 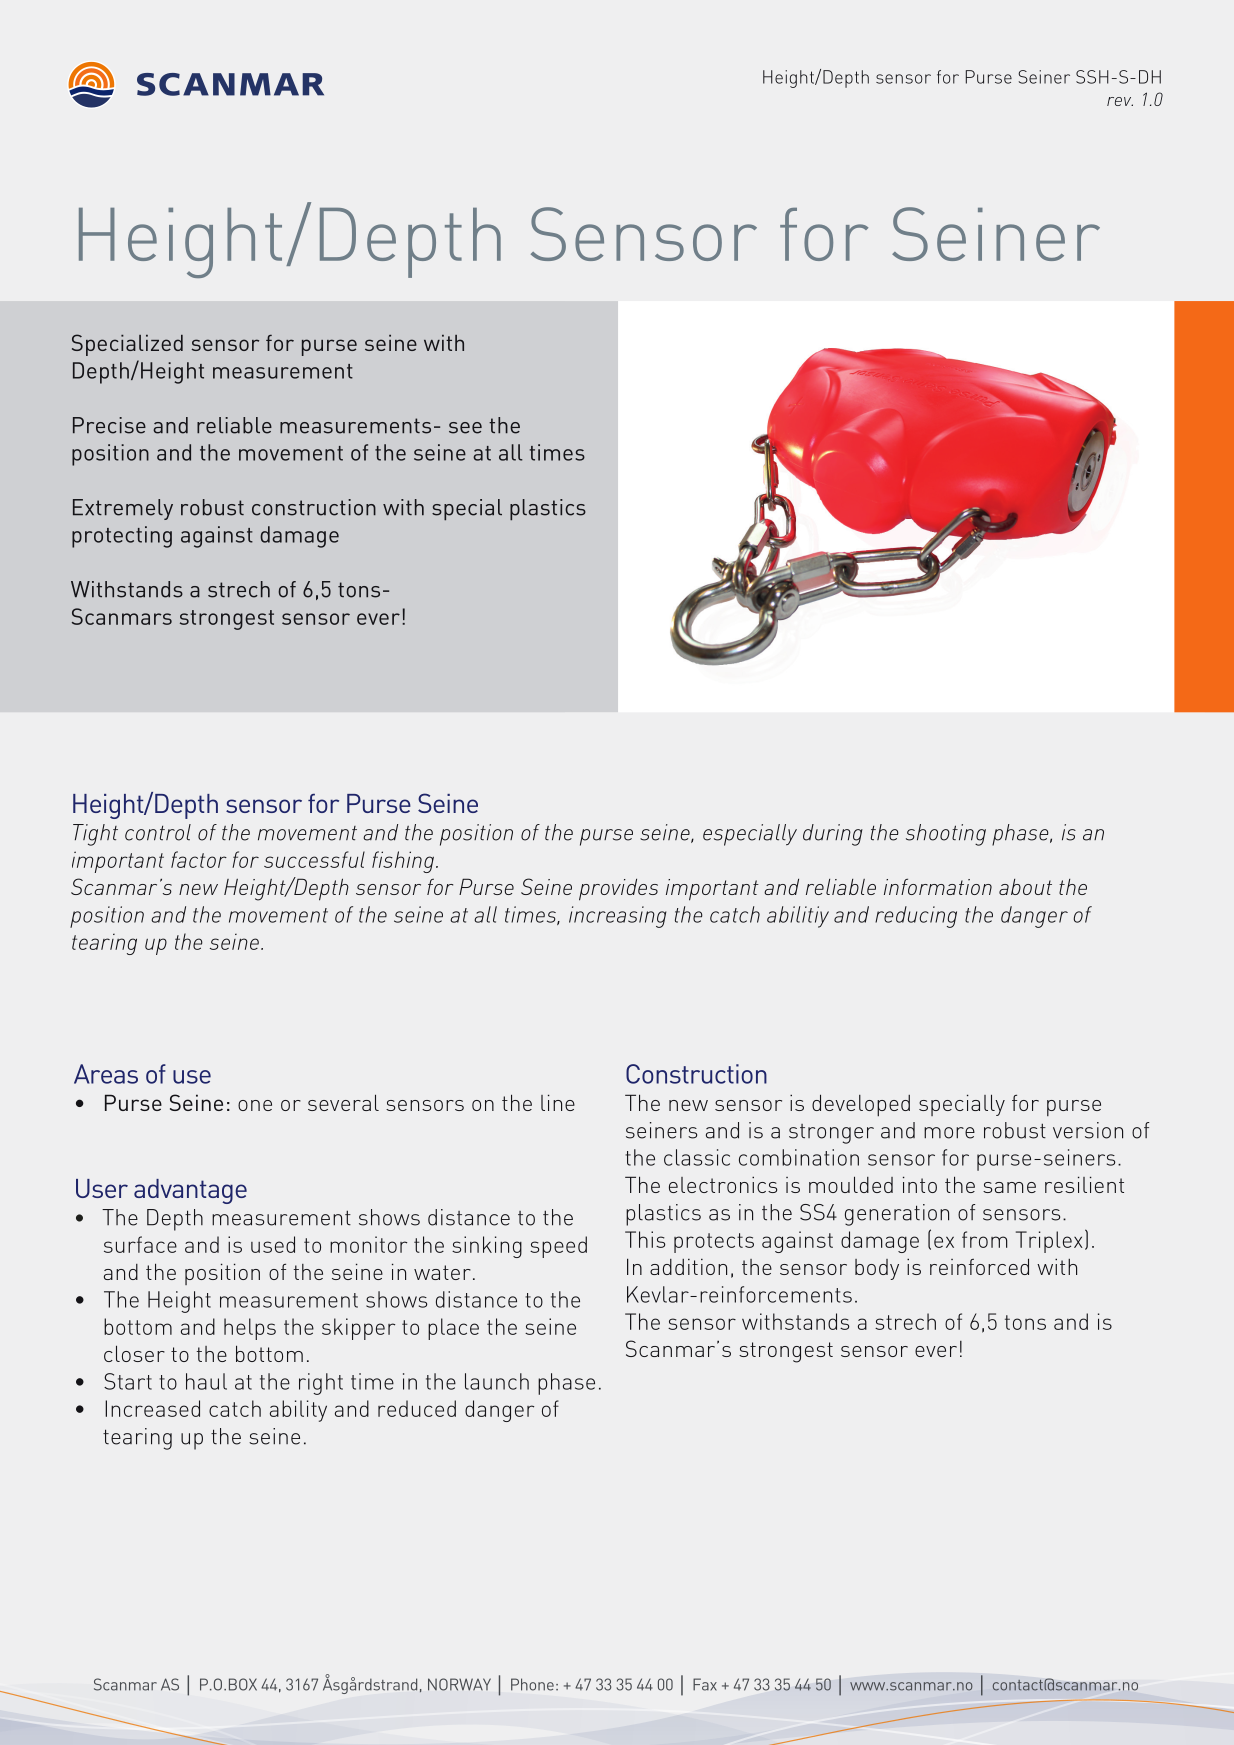 What do you see at coordinates (158, 832) in the document?
I see `control` at bounding box center [158, 832].
